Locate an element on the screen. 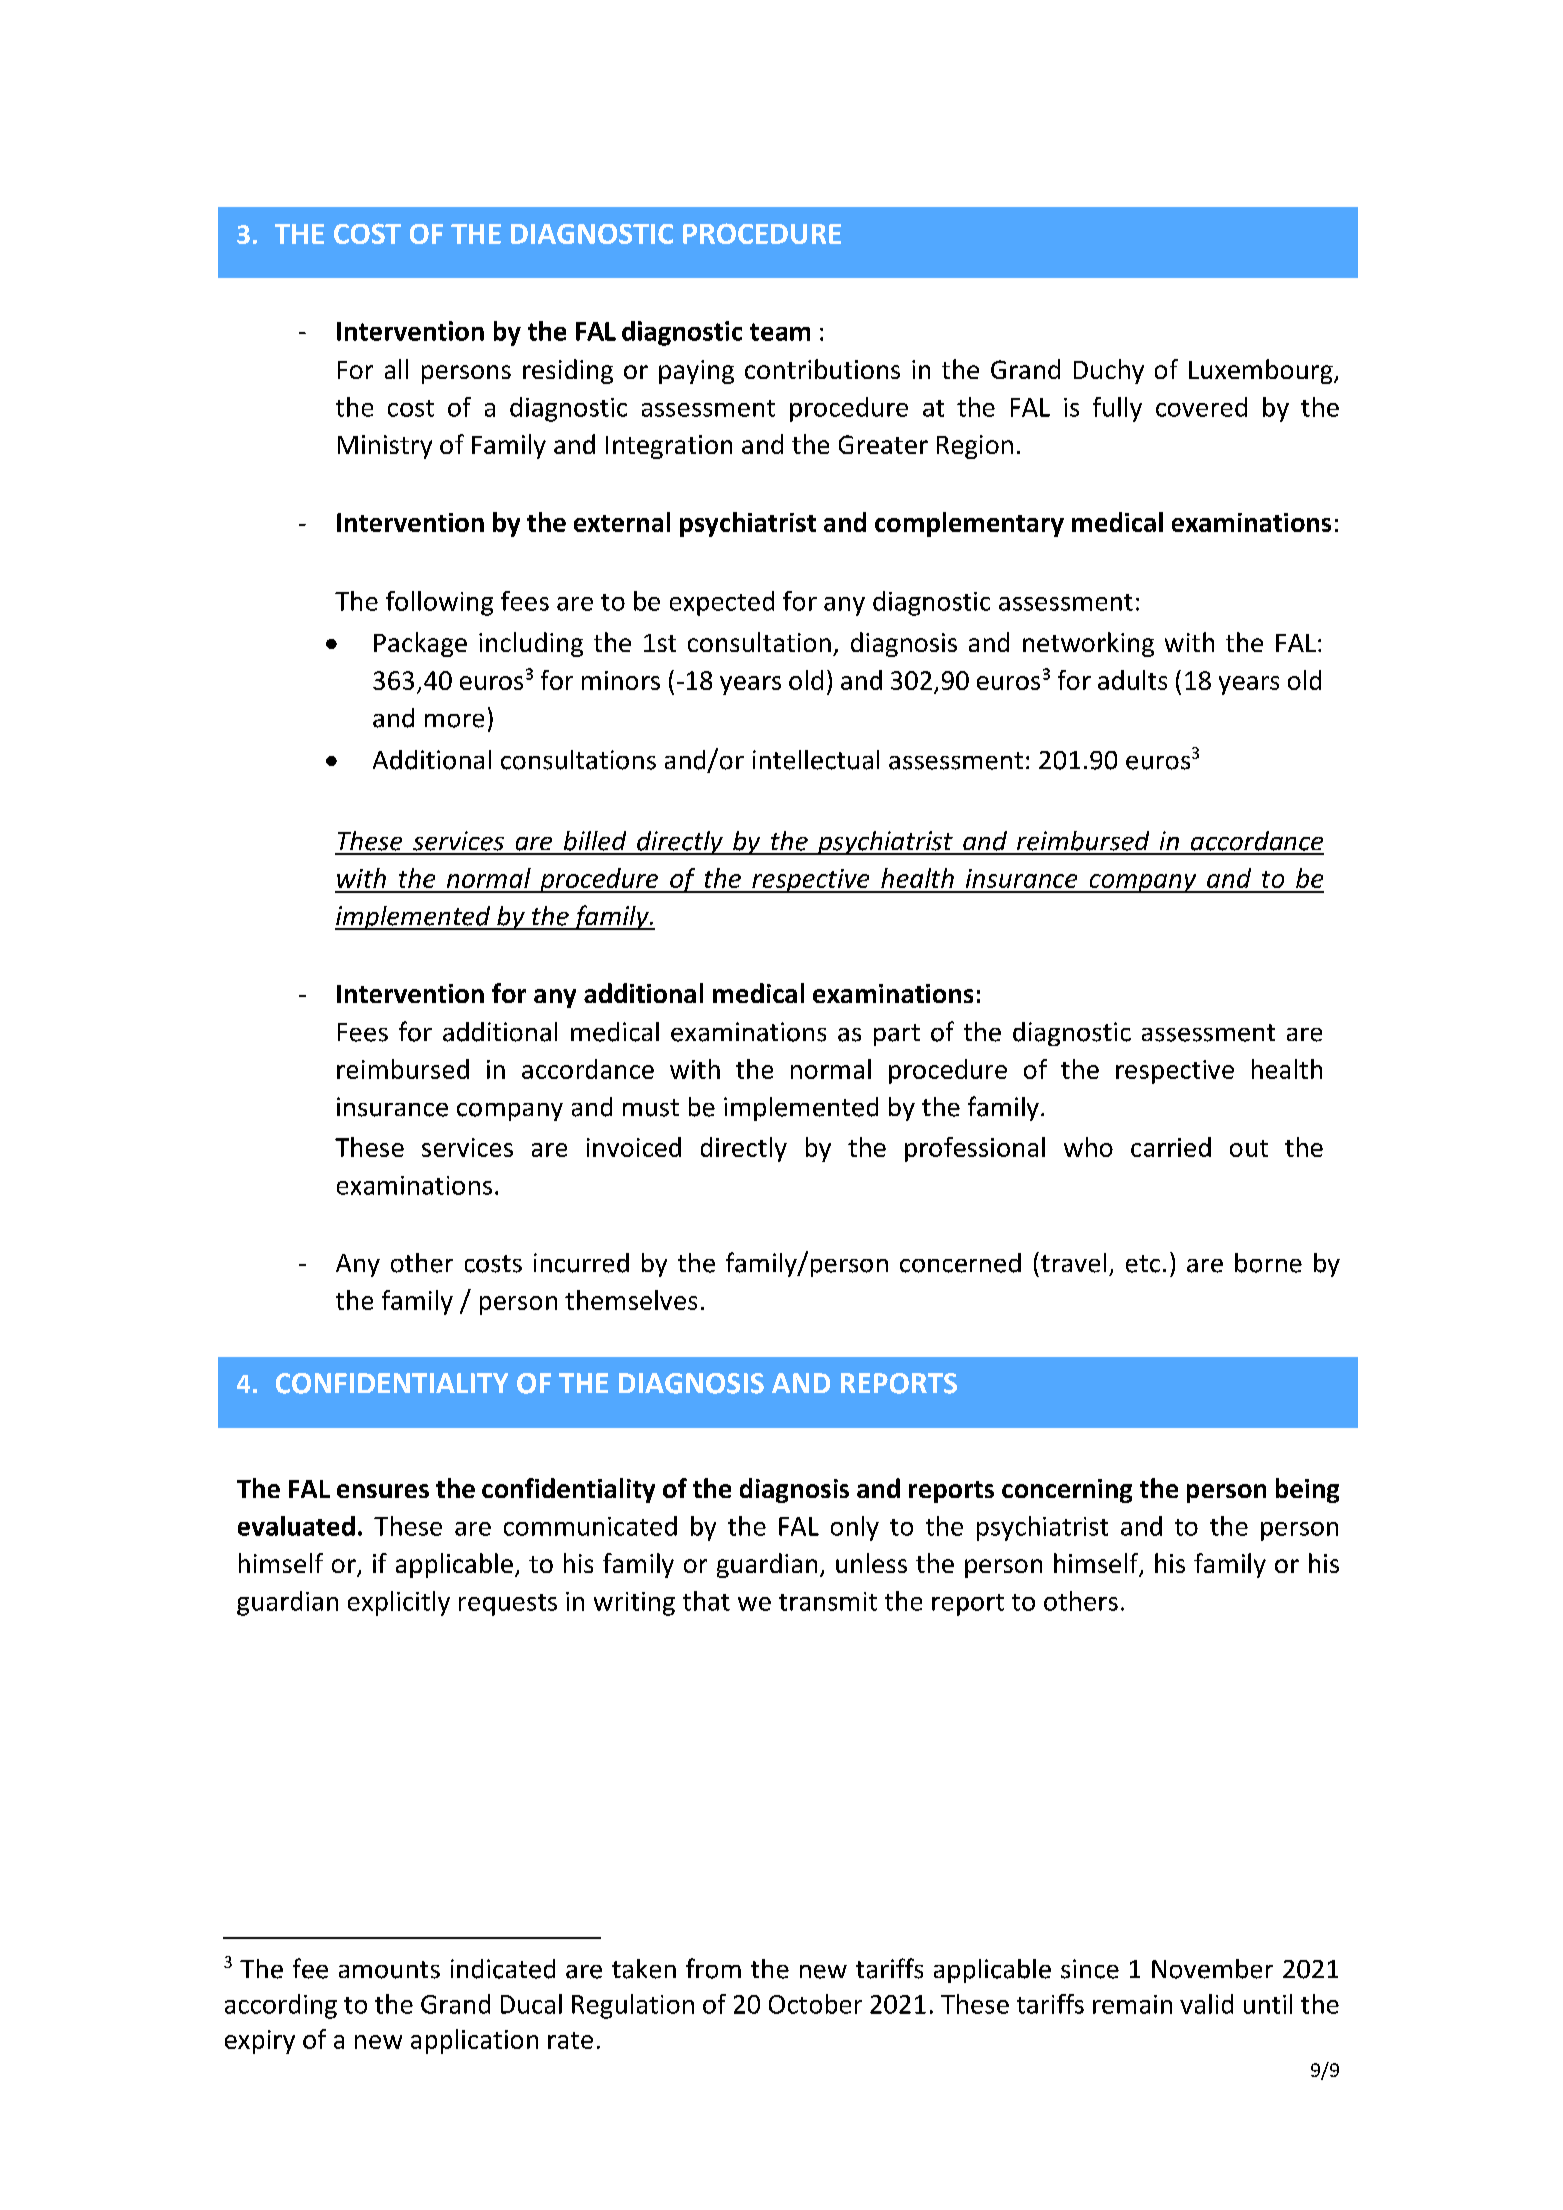 Image resolution: width=1563 pixels, height=2210 pixels. incurred is located at coordinates (581, 1263).
